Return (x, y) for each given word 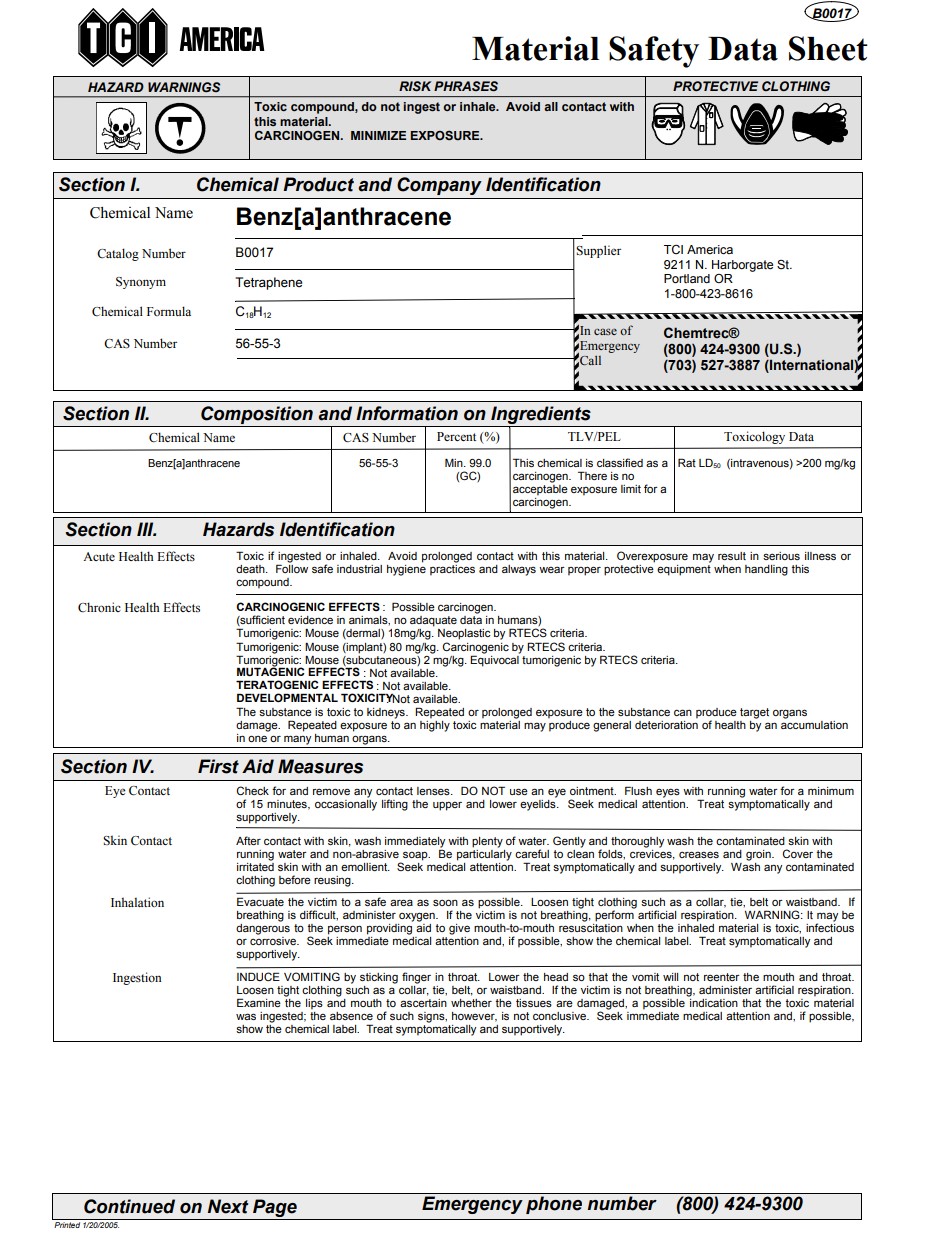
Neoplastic (464, 634)
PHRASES (466, 86)
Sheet (828, 48)
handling (766, 570)
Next (228, 1206)
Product (318, 184)
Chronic (99, 607)
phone (554, 1205)
